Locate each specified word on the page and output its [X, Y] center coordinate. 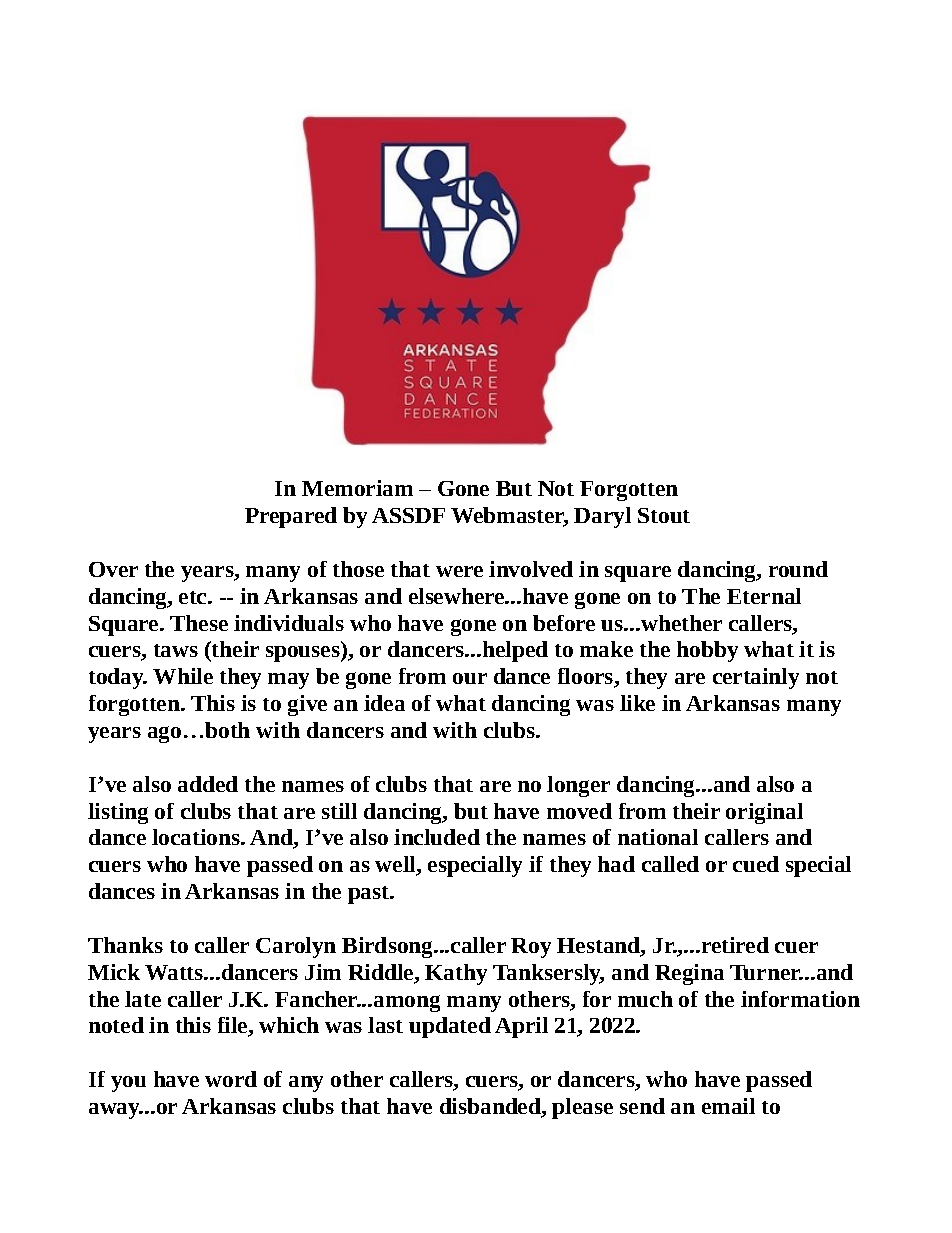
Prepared [291, 517]
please [582, 1108]
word [231, 1079]
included [437, 837]
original [764, 813]
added [208, 784]
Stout [664, 515]
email [728, 1106]
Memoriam [357, 488]
